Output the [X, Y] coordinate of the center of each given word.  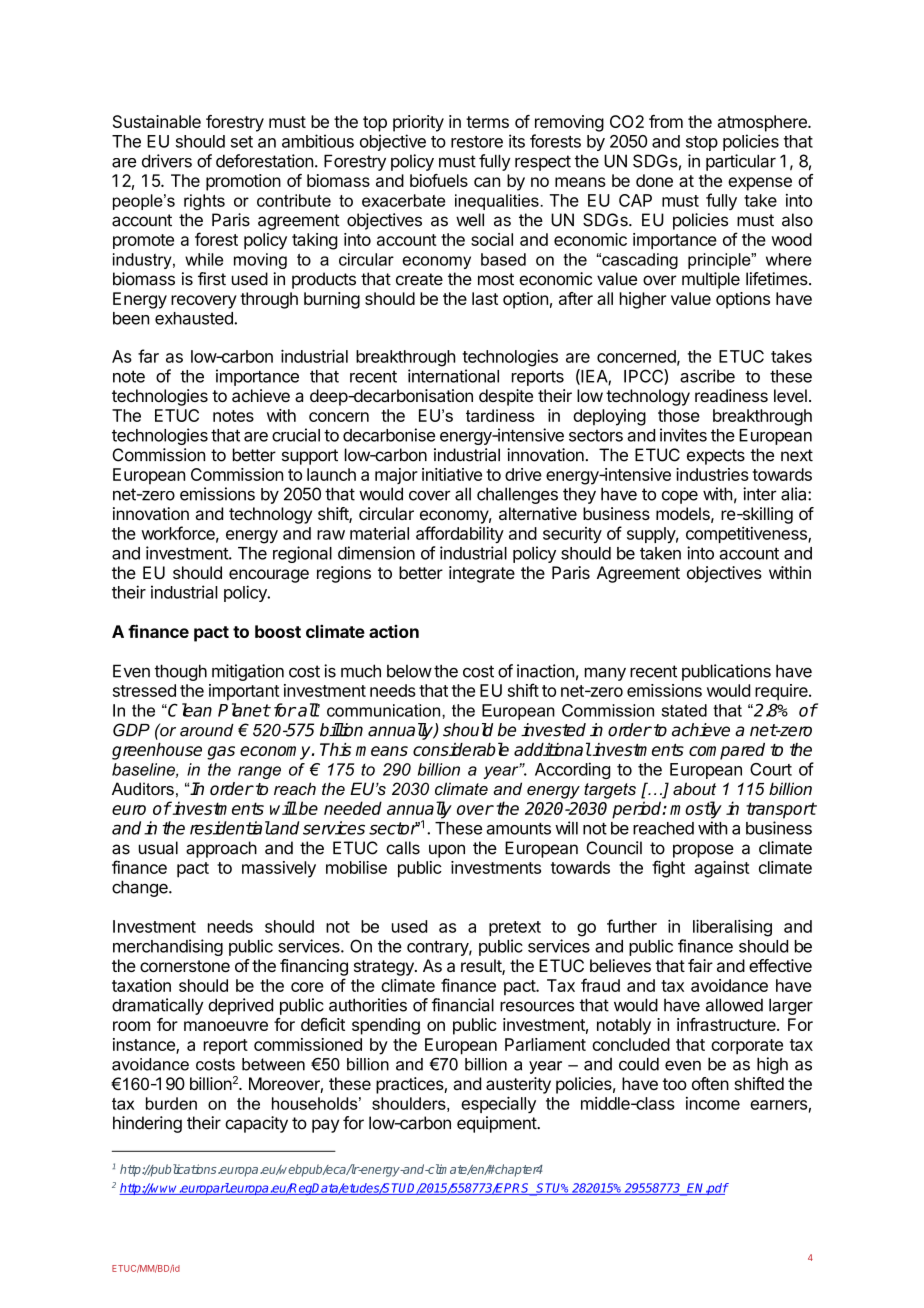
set [242, 142]
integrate [482, 574]
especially [498, 1104]
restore [477, 142]
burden [171, 1103]
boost [278, 631]
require [782, 692]
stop [702, 143]
